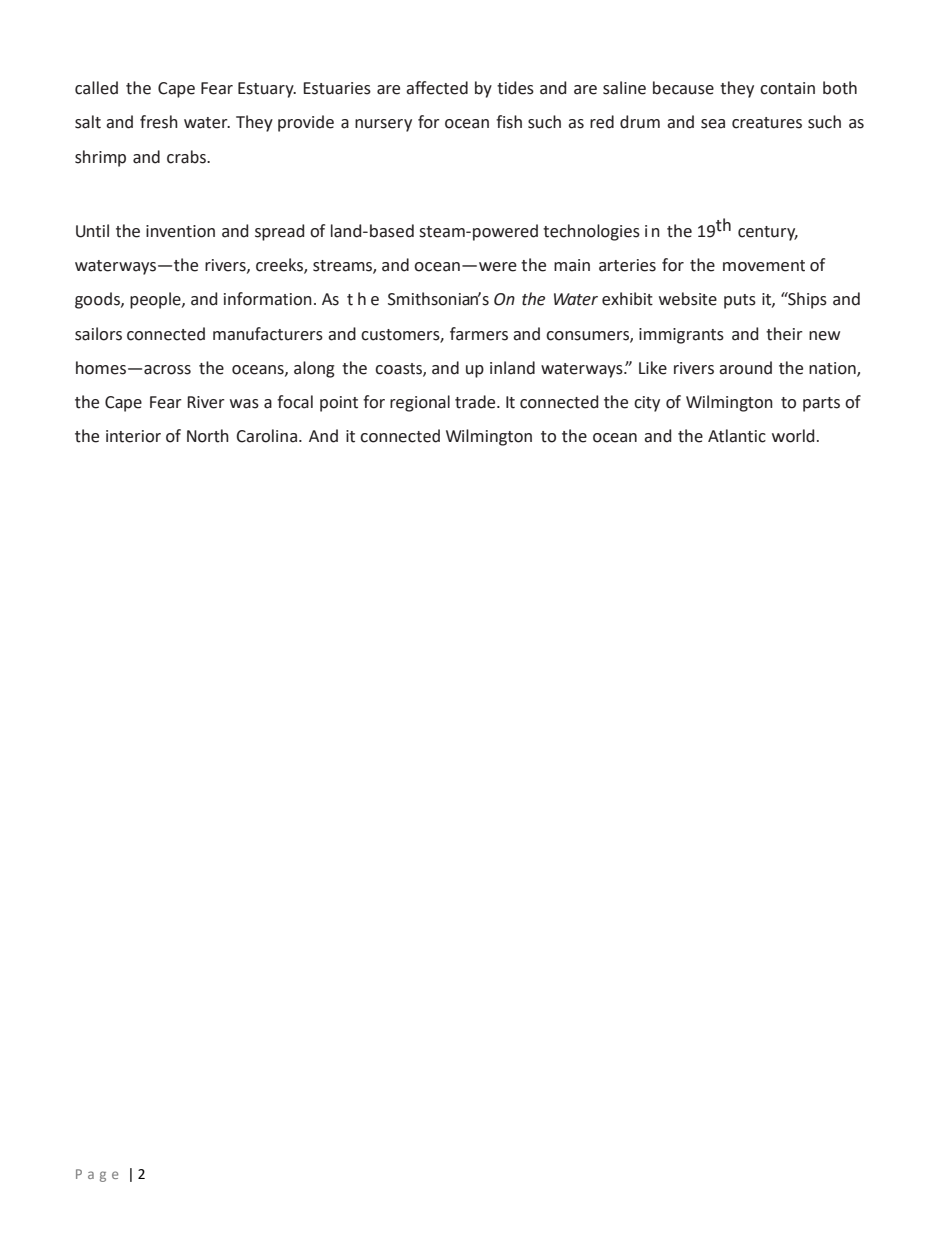 The width and height of the screenshot is (952, 1233). I want to click on North, so click(208, 436).
